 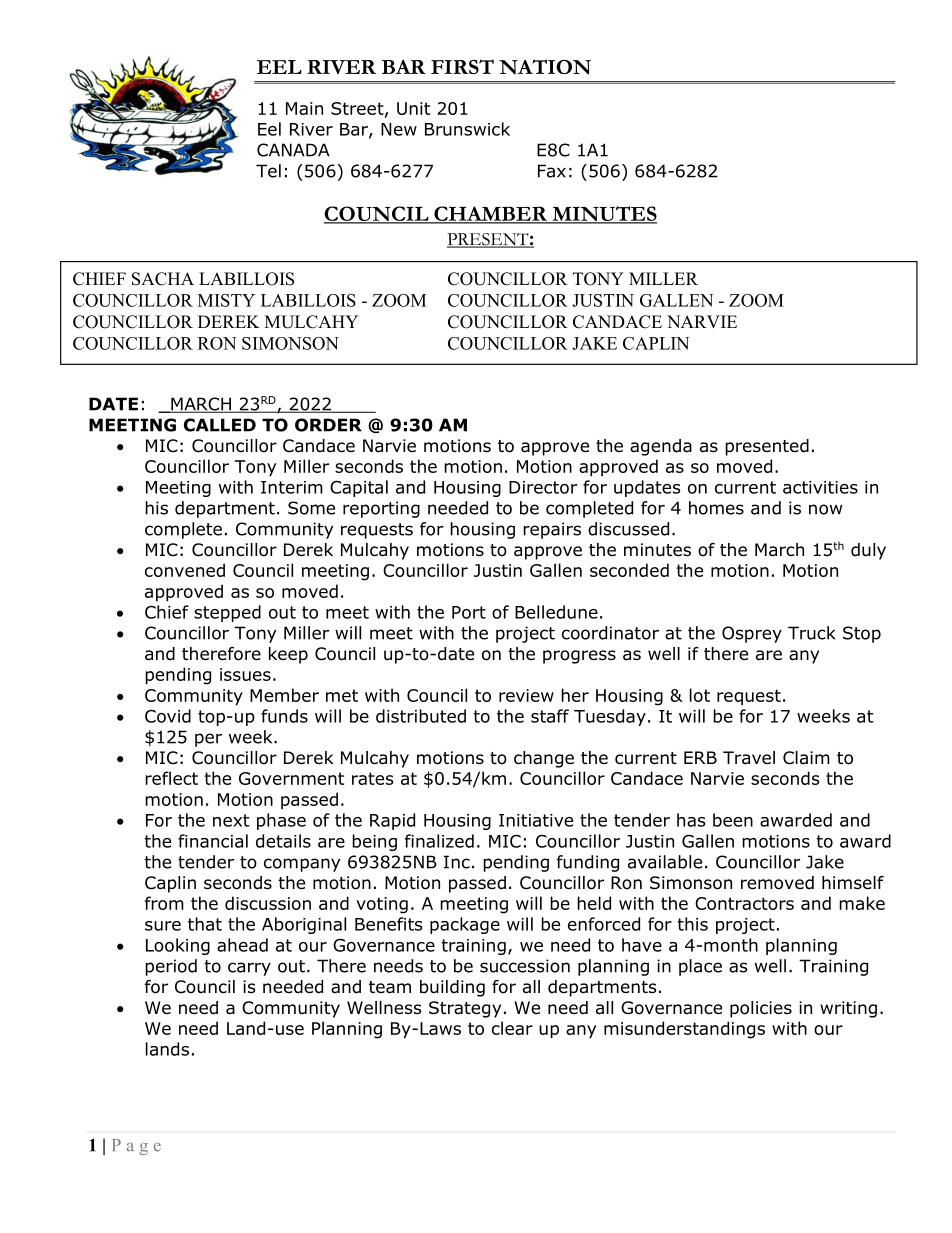 I want to click on Page, so click(x=136, y=1147).
